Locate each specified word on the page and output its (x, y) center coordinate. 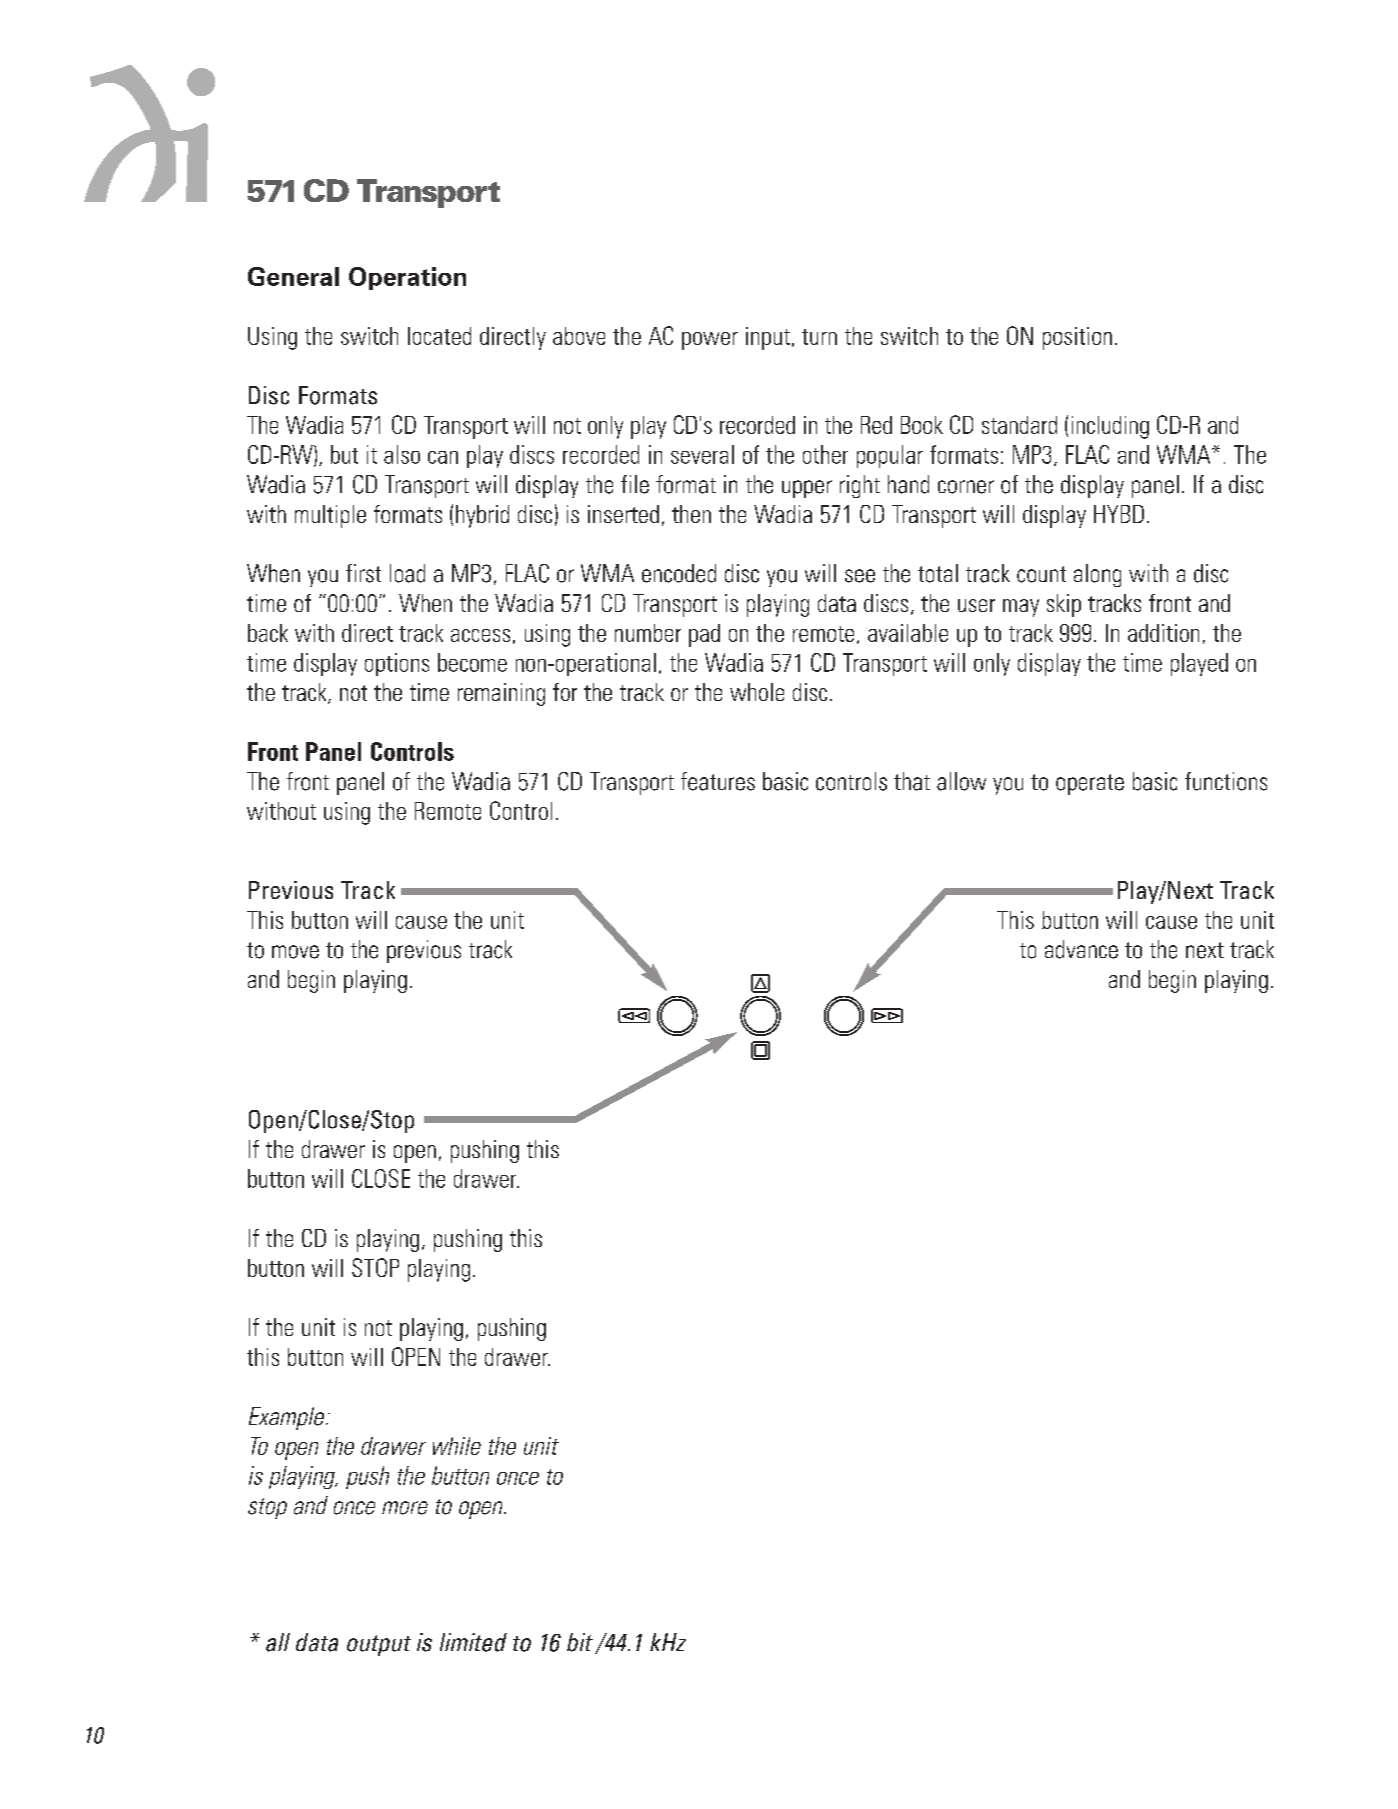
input (768, 338)
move (295, 952)
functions (1226, 781)
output (379, 1645)
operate (1090, 784)
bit (580, 1642)
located (439, 336)
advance (1081, 949)
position (1077, 338)
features (718, 781)
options (397, 664)
